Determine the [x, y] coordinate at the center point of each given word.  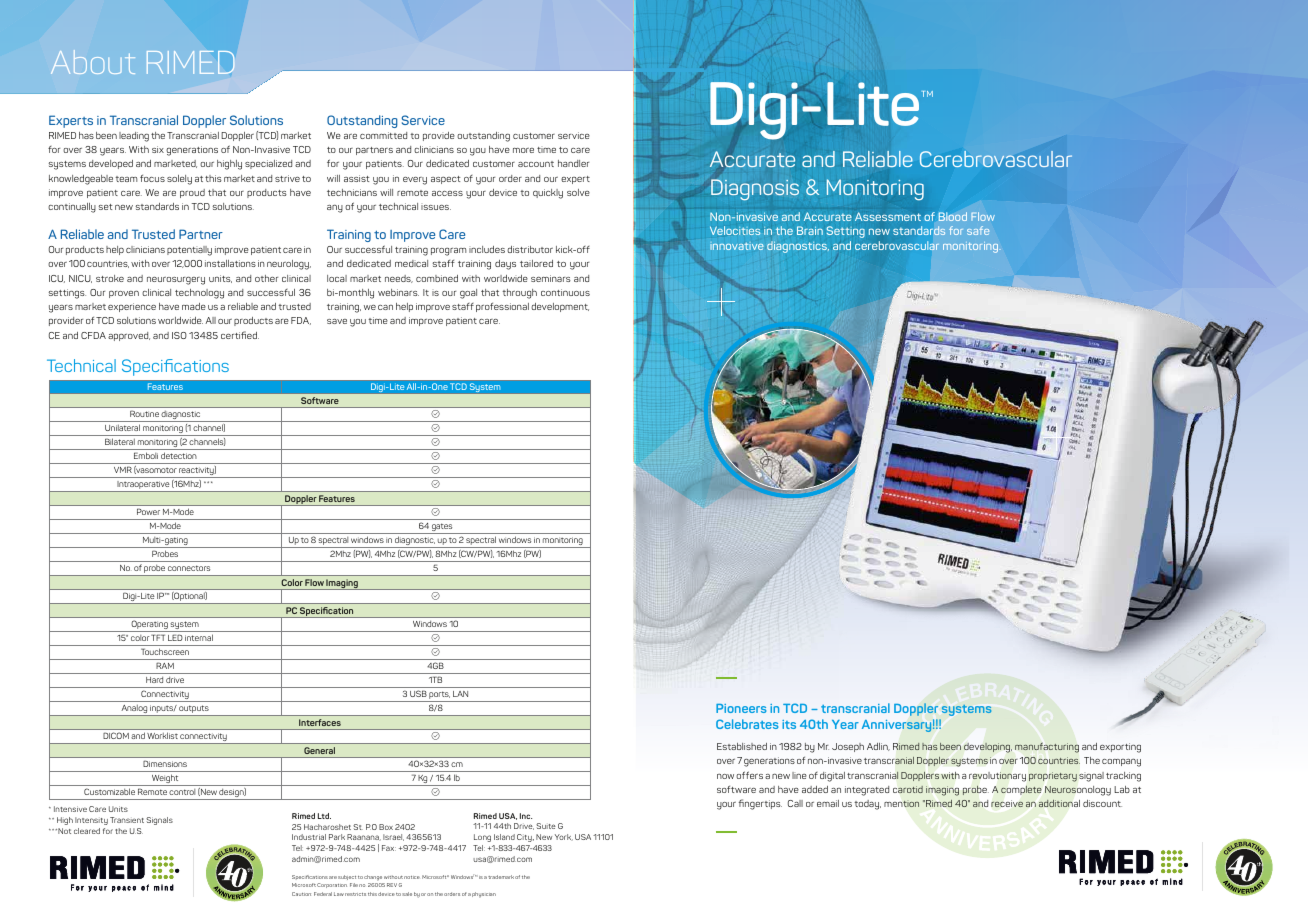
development [560, 307]
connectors [189, 568]
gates [442, 528]
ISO [179, 335]
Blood [953, 216]
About [93, 62]
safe [978, 230]
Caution [301, 894]
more [523, 150]
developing [988, 748]
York [564, 837]
